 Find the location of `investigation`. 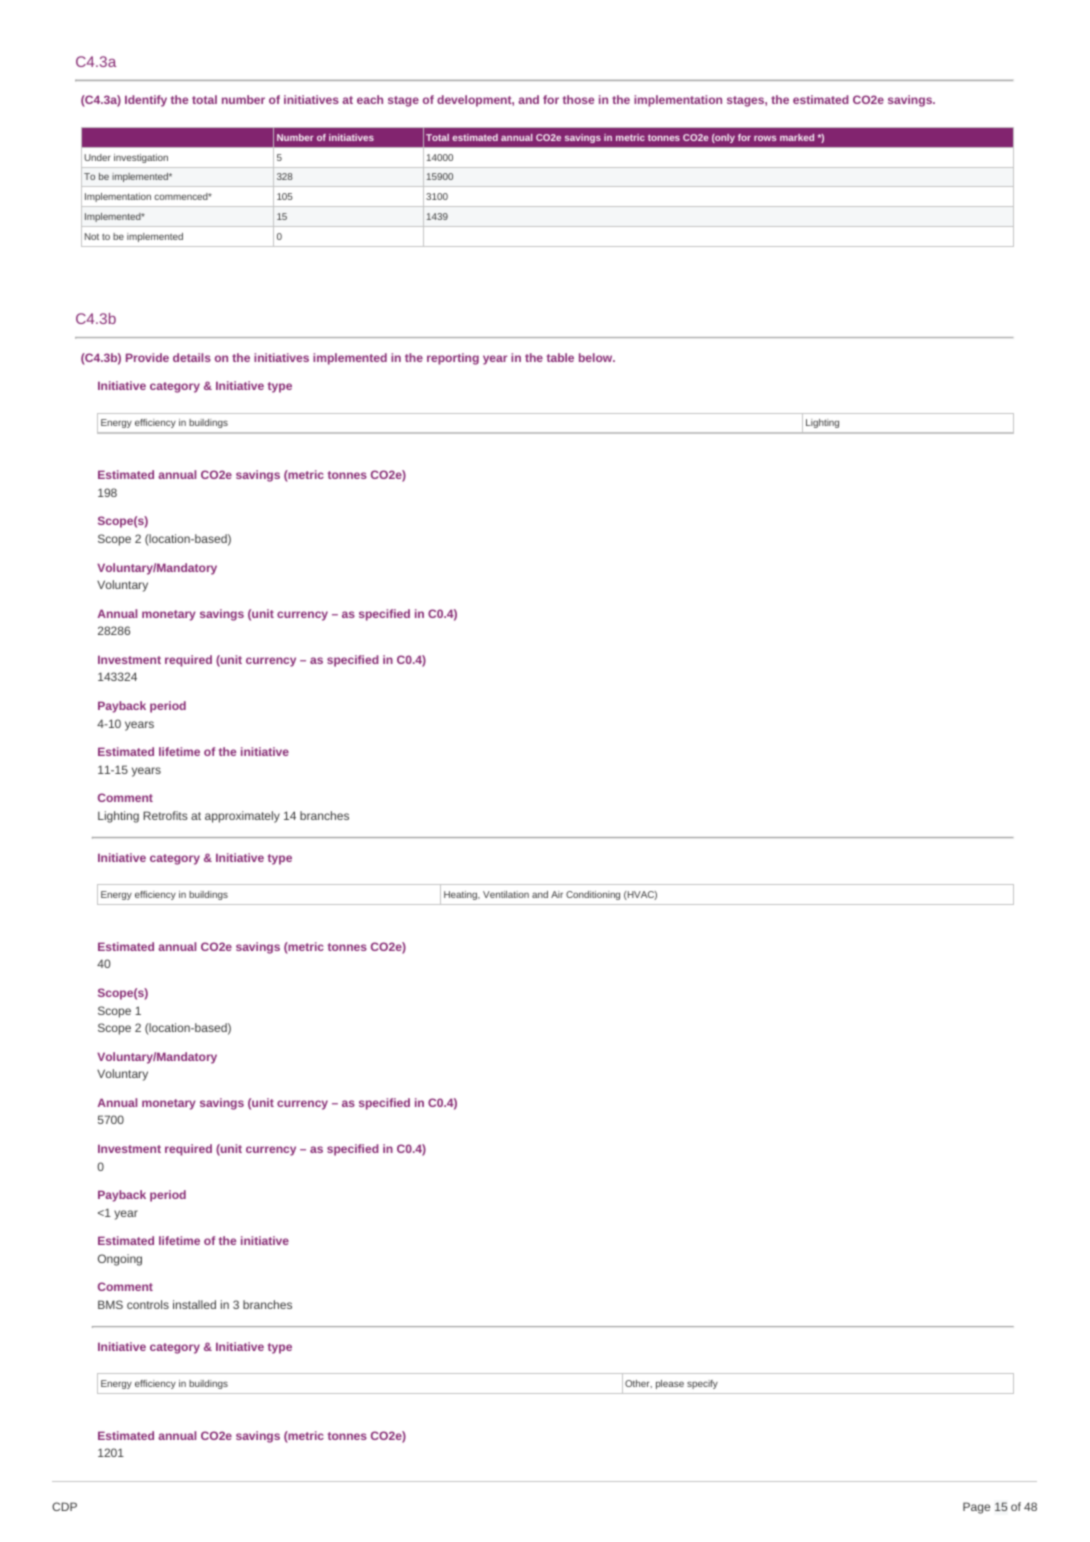

investigation is located at coordinates (141, 158).
